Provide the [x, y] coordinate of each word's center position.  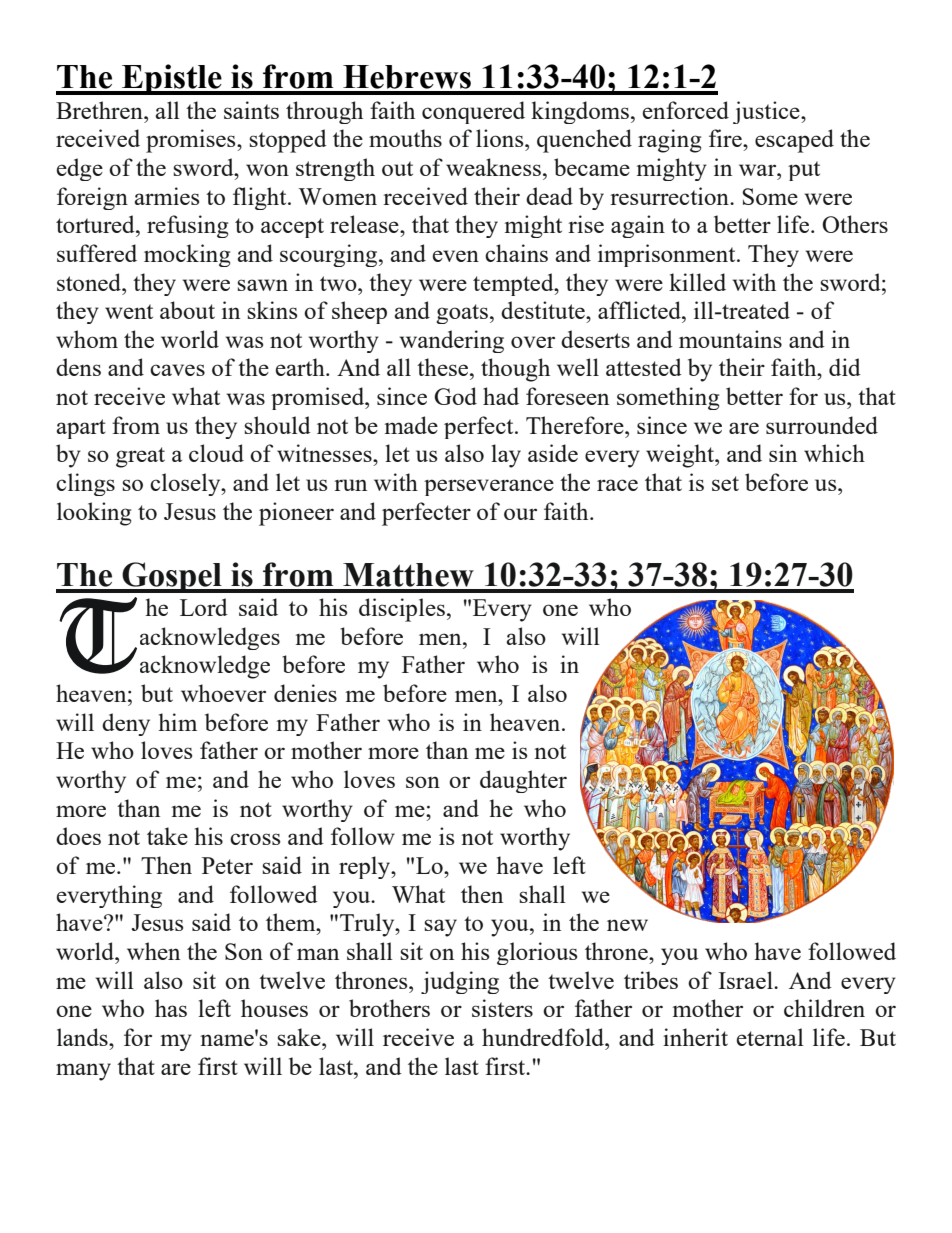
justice [767, 112]
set [725, 483]
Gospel [172, 577]
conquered [473, 112]
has [171, 1008]
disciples [402, 610]
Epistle [172, 79]
